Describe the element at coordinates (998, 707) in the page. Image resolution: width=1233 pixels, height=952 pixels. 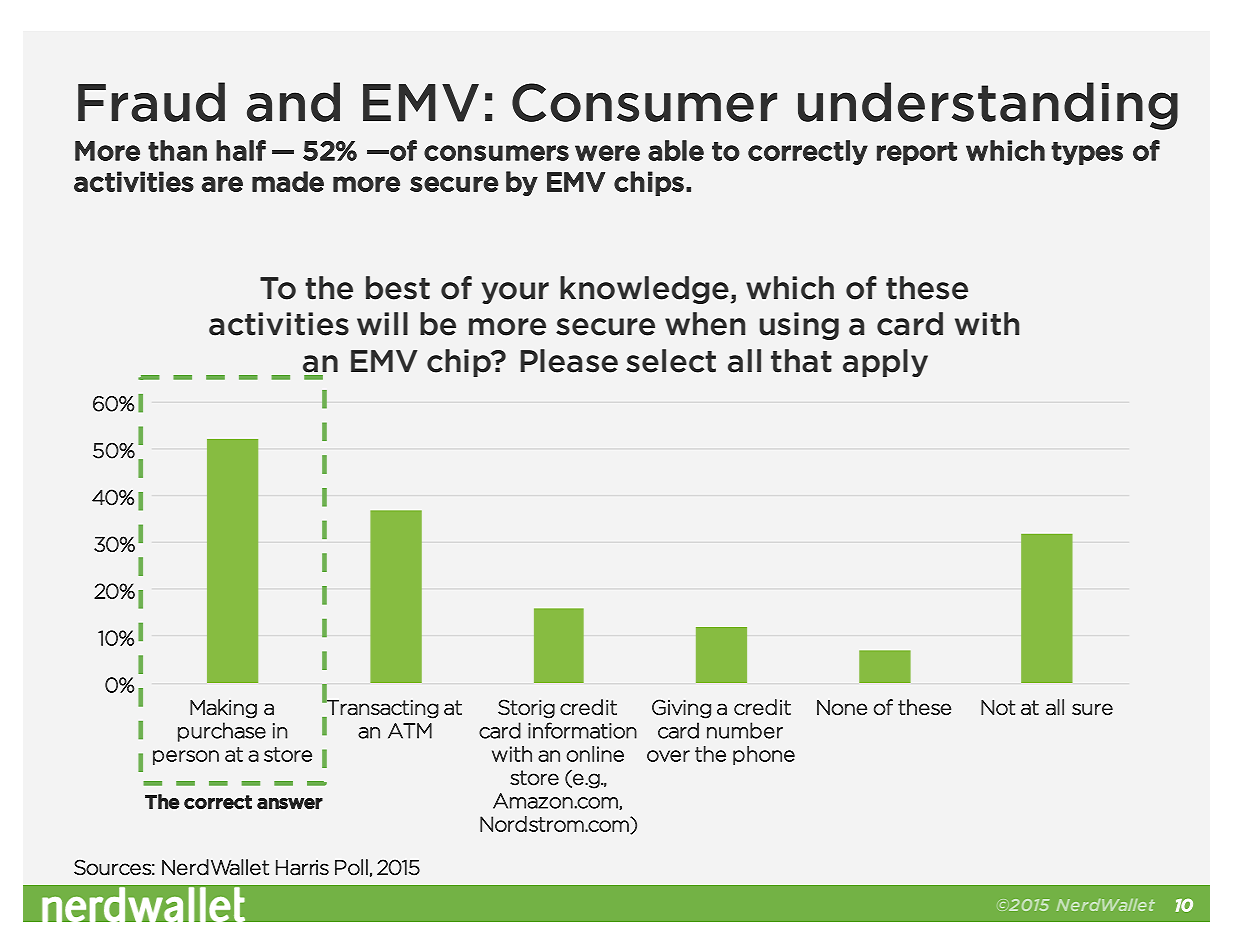
I see `Not` at that location.
